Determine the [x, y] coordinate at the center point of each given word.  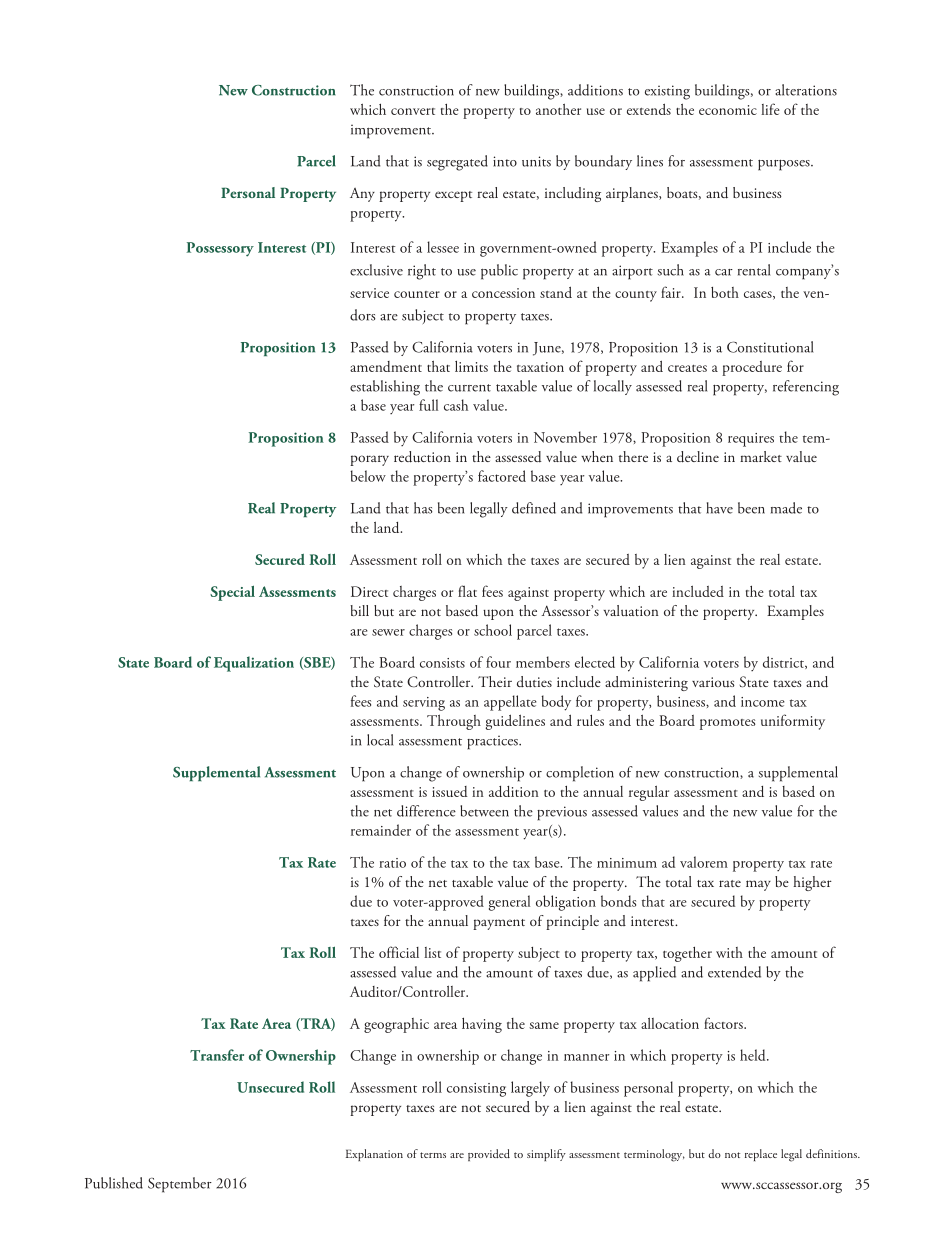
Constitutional [770, 347]
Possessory [220, 249]
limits [471, 366]
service [369, 293]
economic [728, 110]
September [180, 1185]
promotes [728, 724]
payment [499, 924]
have [719, 508]
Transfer [217, 1055]
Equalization [254, 664]
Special [232, 593]
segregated [457, 163]
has [423, 508]
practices [493, 742]
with [729, 952]
